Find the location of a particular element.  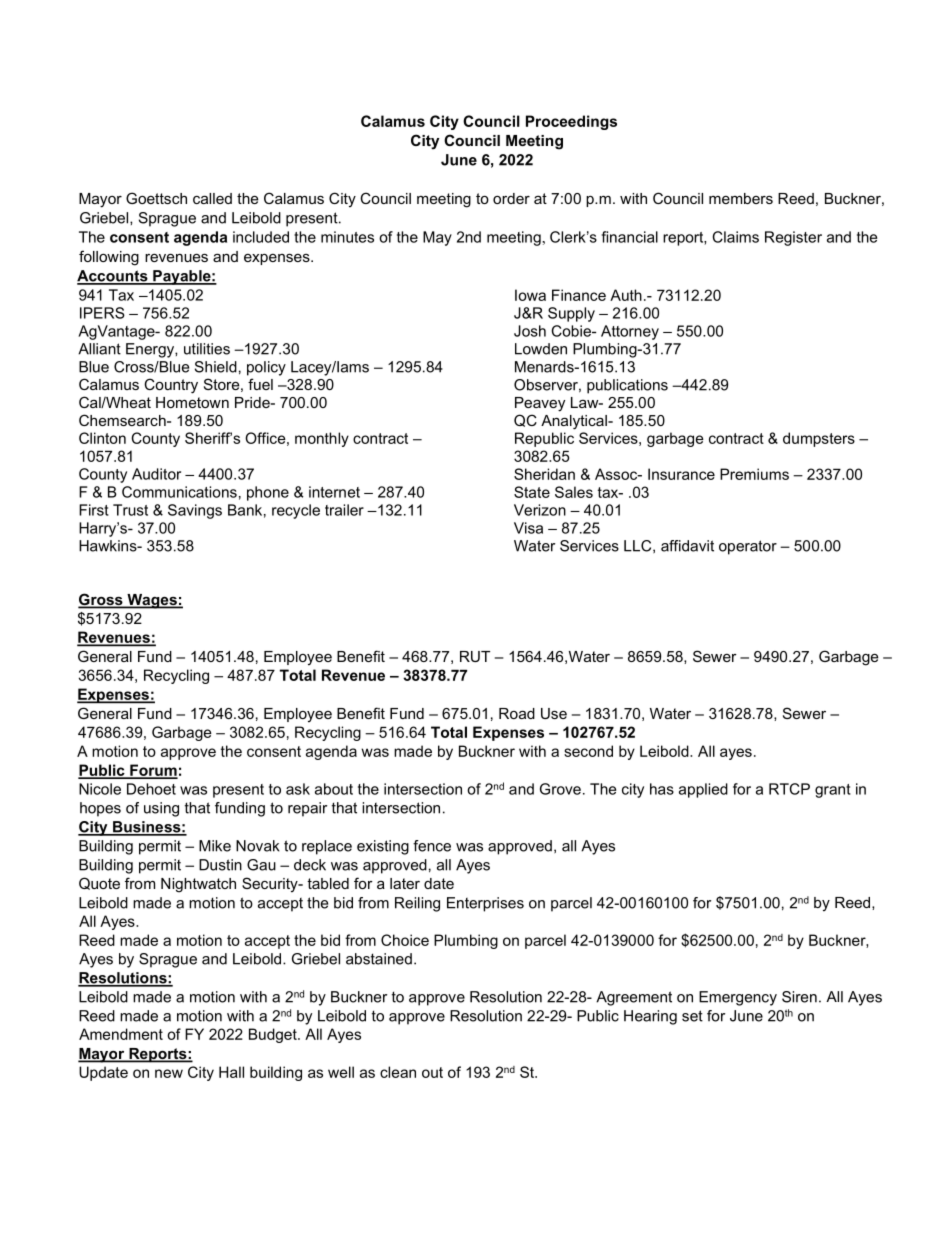

new is located at coordinates (169, 1073).
